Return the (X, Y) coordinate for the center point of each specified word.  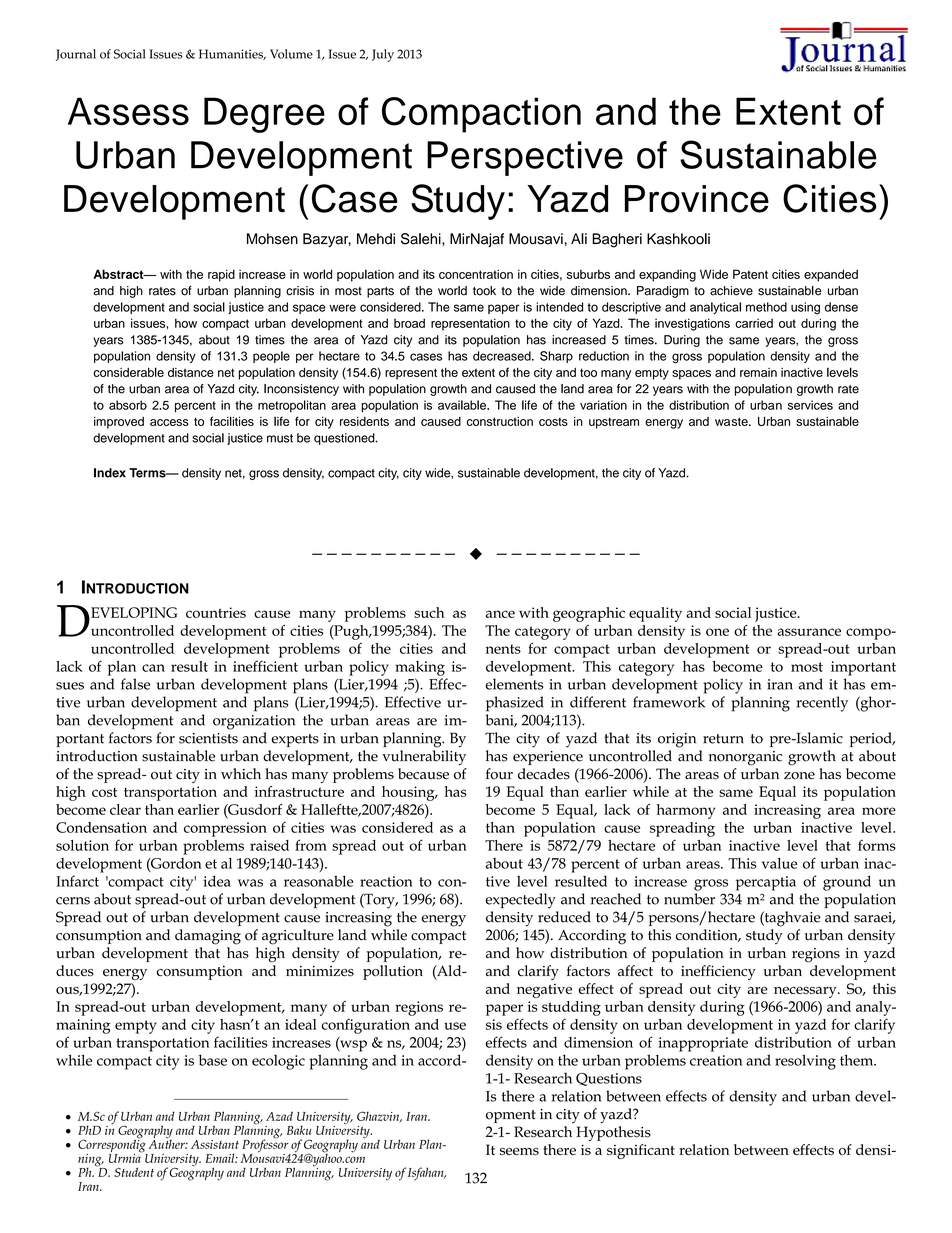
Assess (128, 111)
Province (697, 199)
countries (216, 612)
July (383, 55)
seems (519, 1151)
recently (822, 704)
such (429, 612)
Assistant (215, 1144)
